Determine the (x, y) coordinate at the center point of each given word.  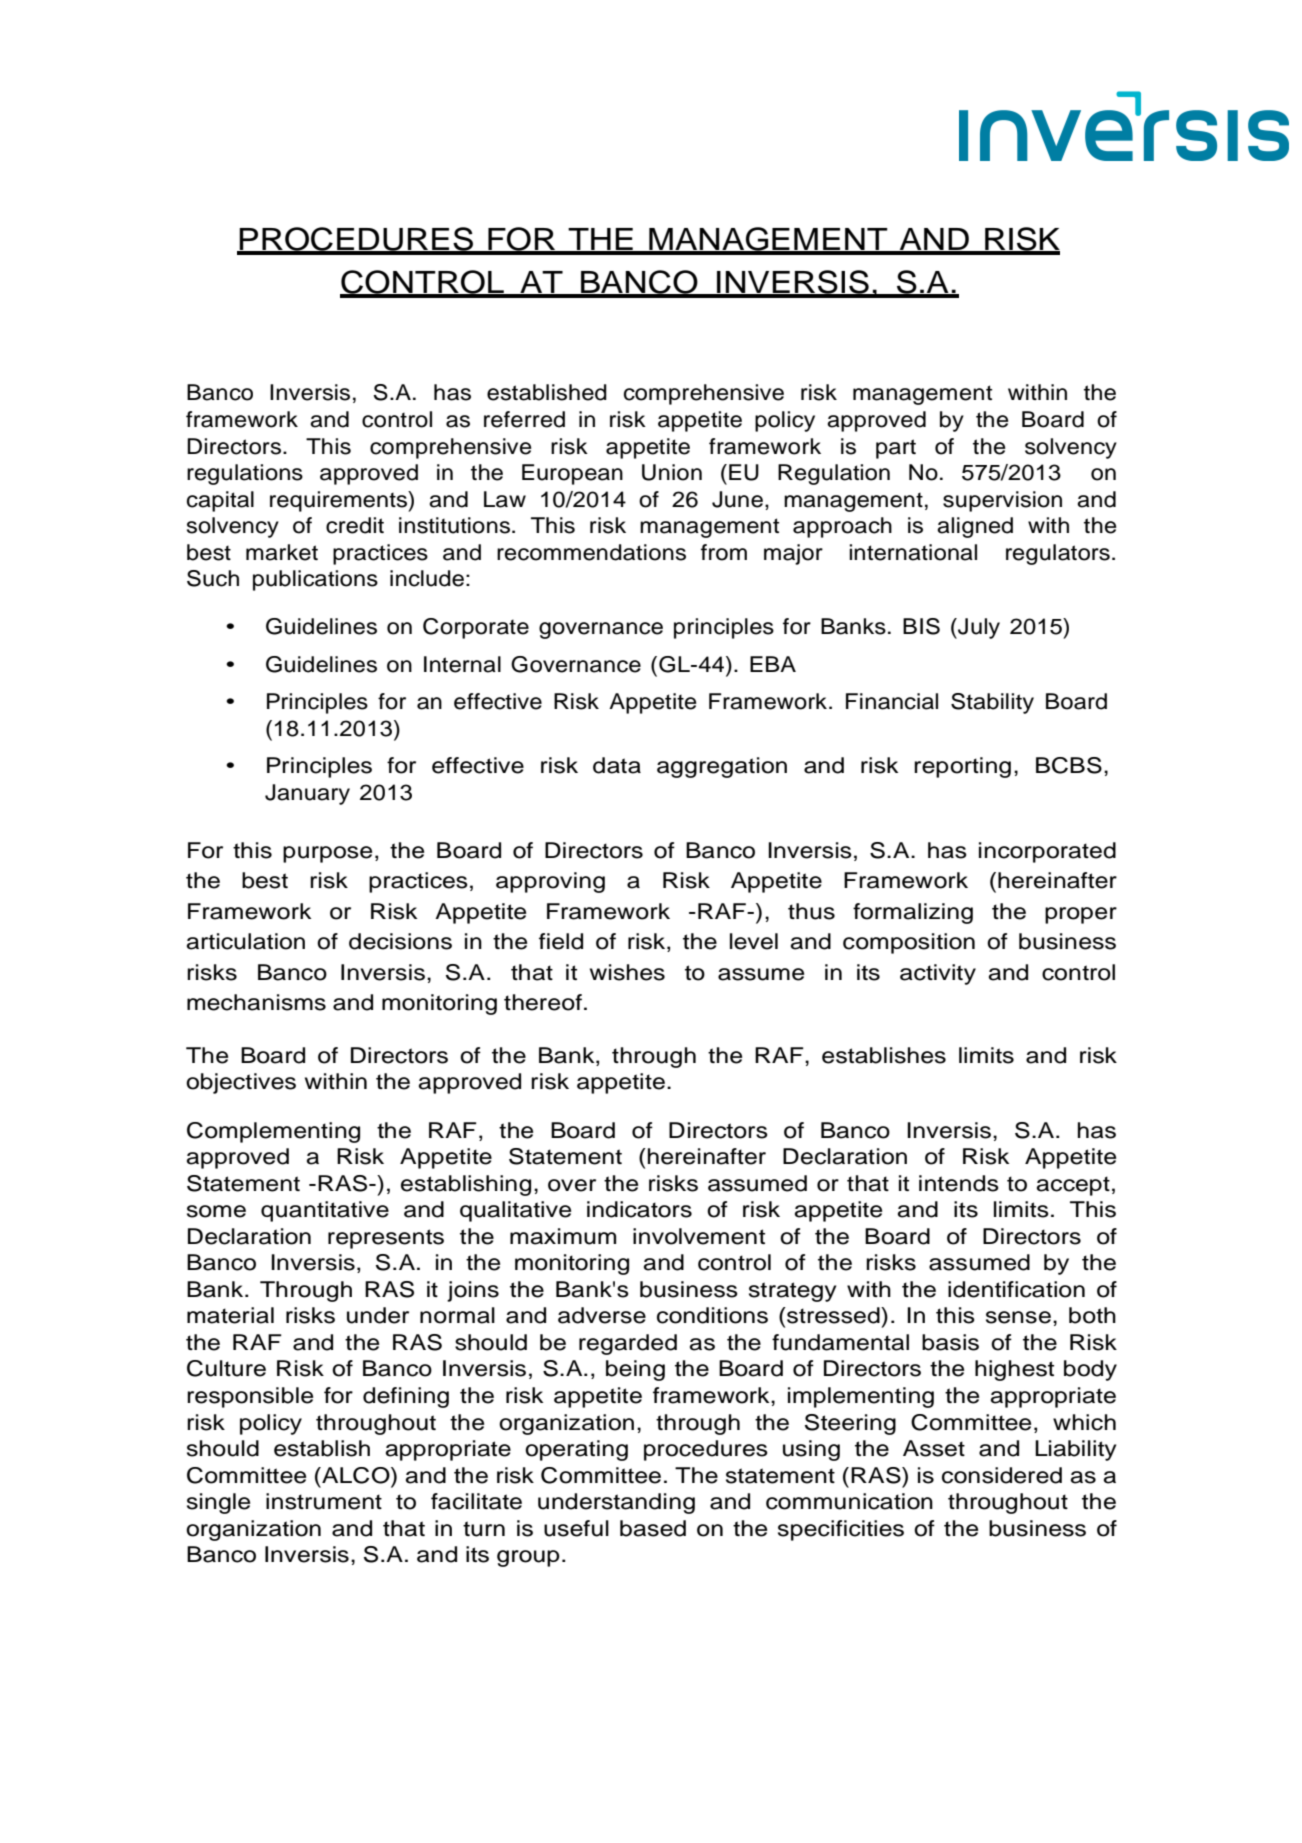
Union (672, 472)
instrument (324, 1501)
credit (355, 525)
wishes (627, 972)
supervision (1002, 501)
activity (938, 974)
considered (1002, 1475)
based (653, 1528)
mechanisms (256, 1002)
